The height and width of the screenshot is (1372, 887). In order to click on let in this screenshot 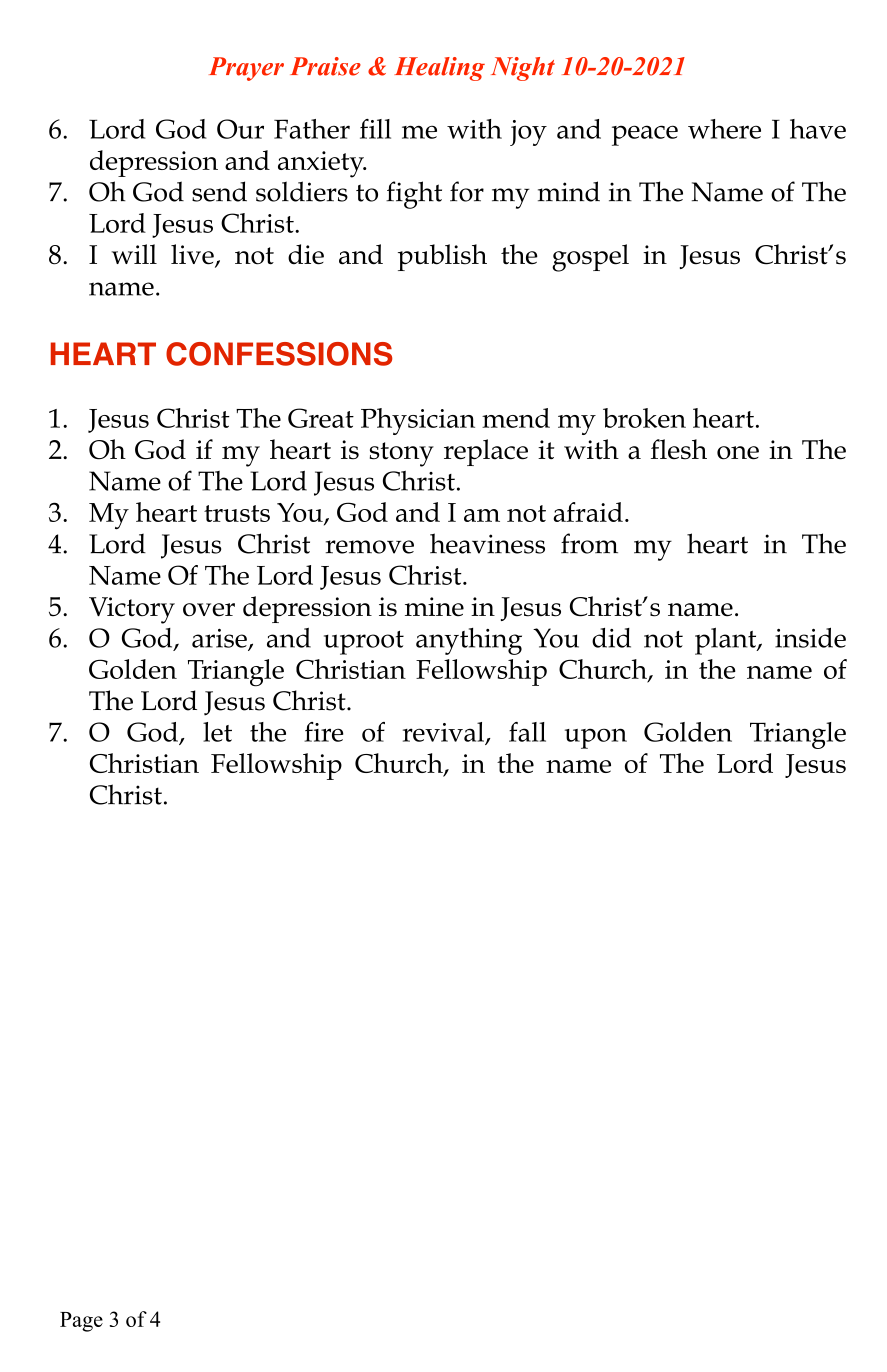, I will do `click(217, 732)`.
